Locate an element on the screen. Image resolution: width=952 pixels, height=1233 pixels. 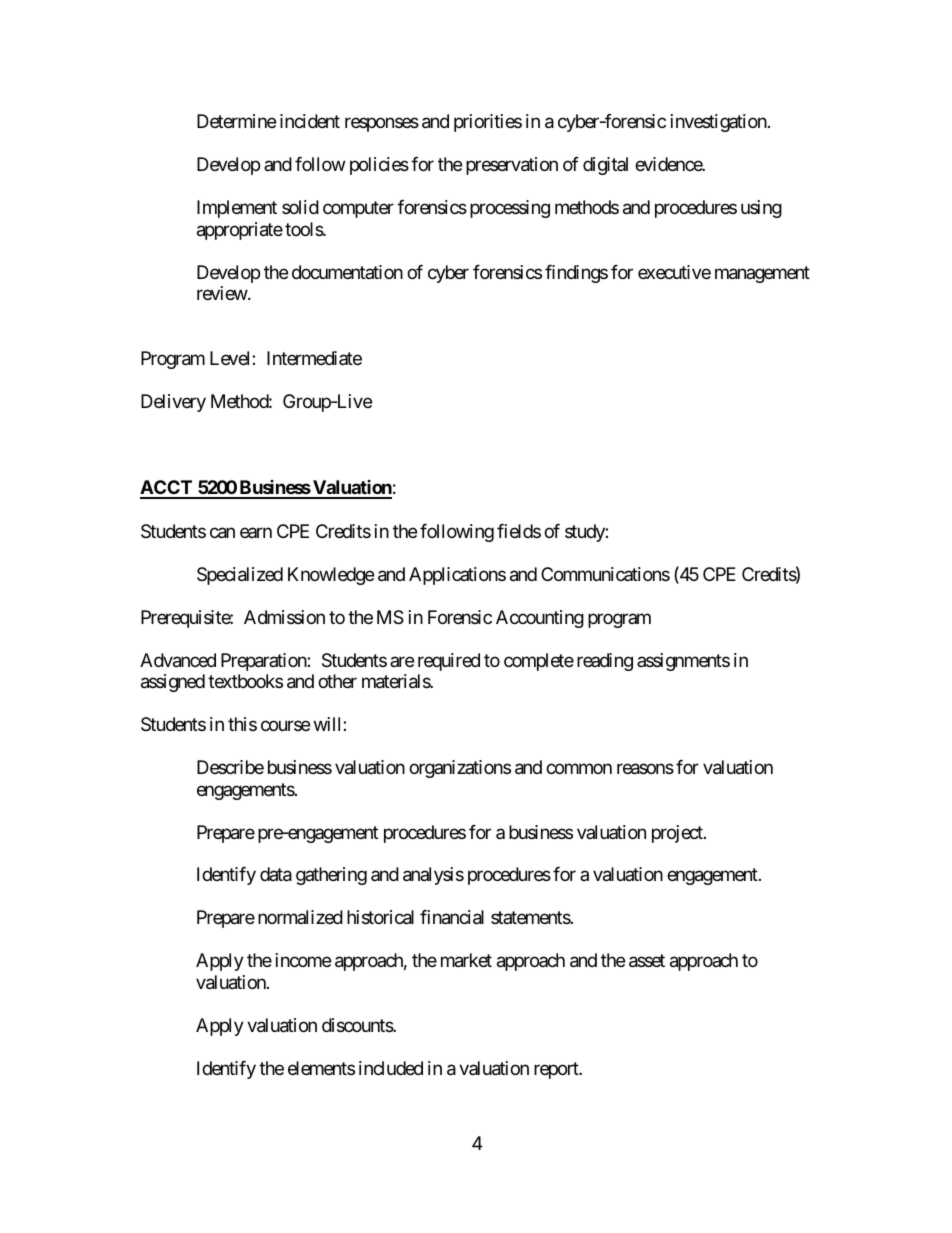
Determine is located at coordinates (236, 121).
